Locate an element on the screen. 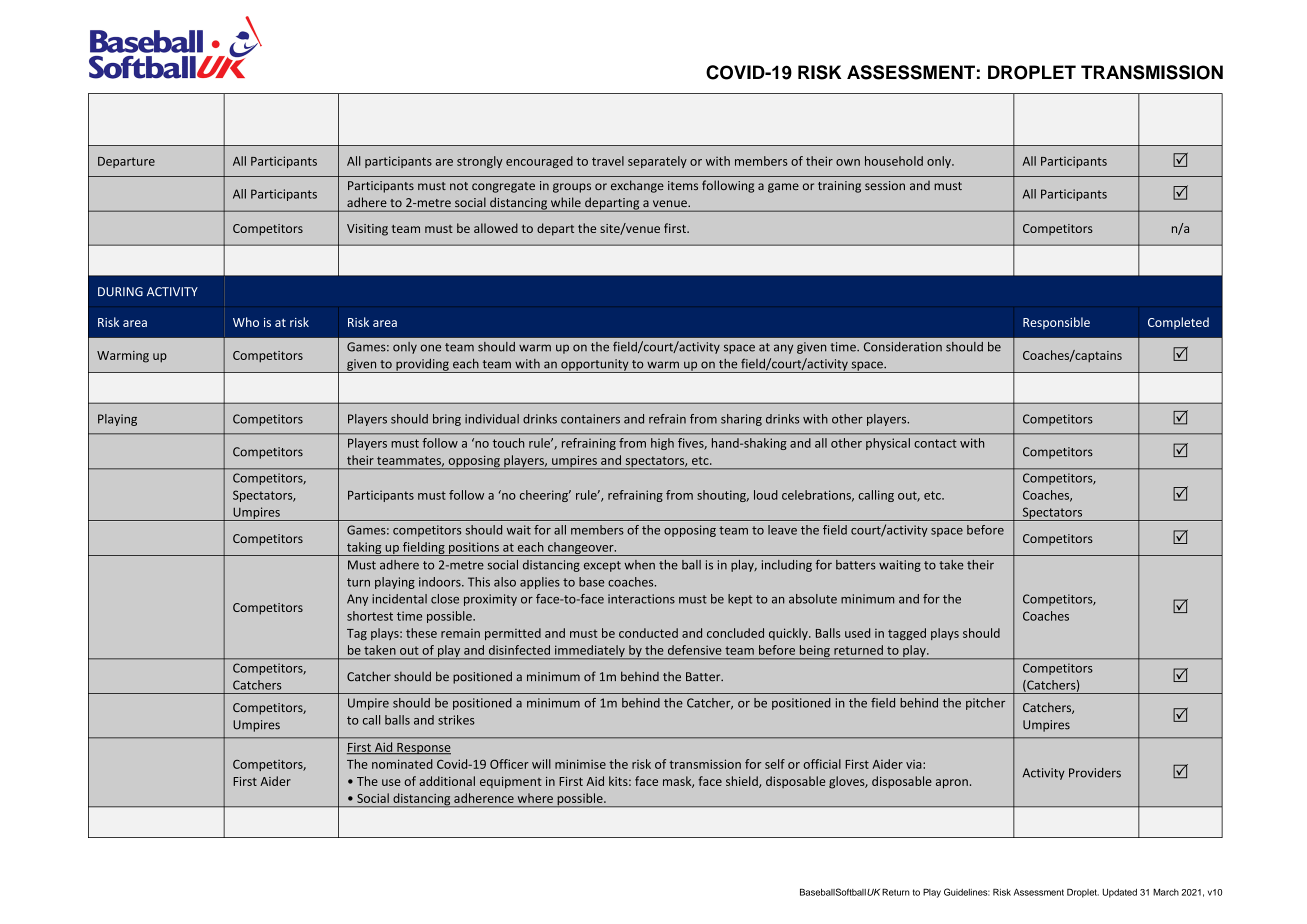 The height and width of the screenshot is (924, 1307). shortest is located at coordinates (370, 616).
